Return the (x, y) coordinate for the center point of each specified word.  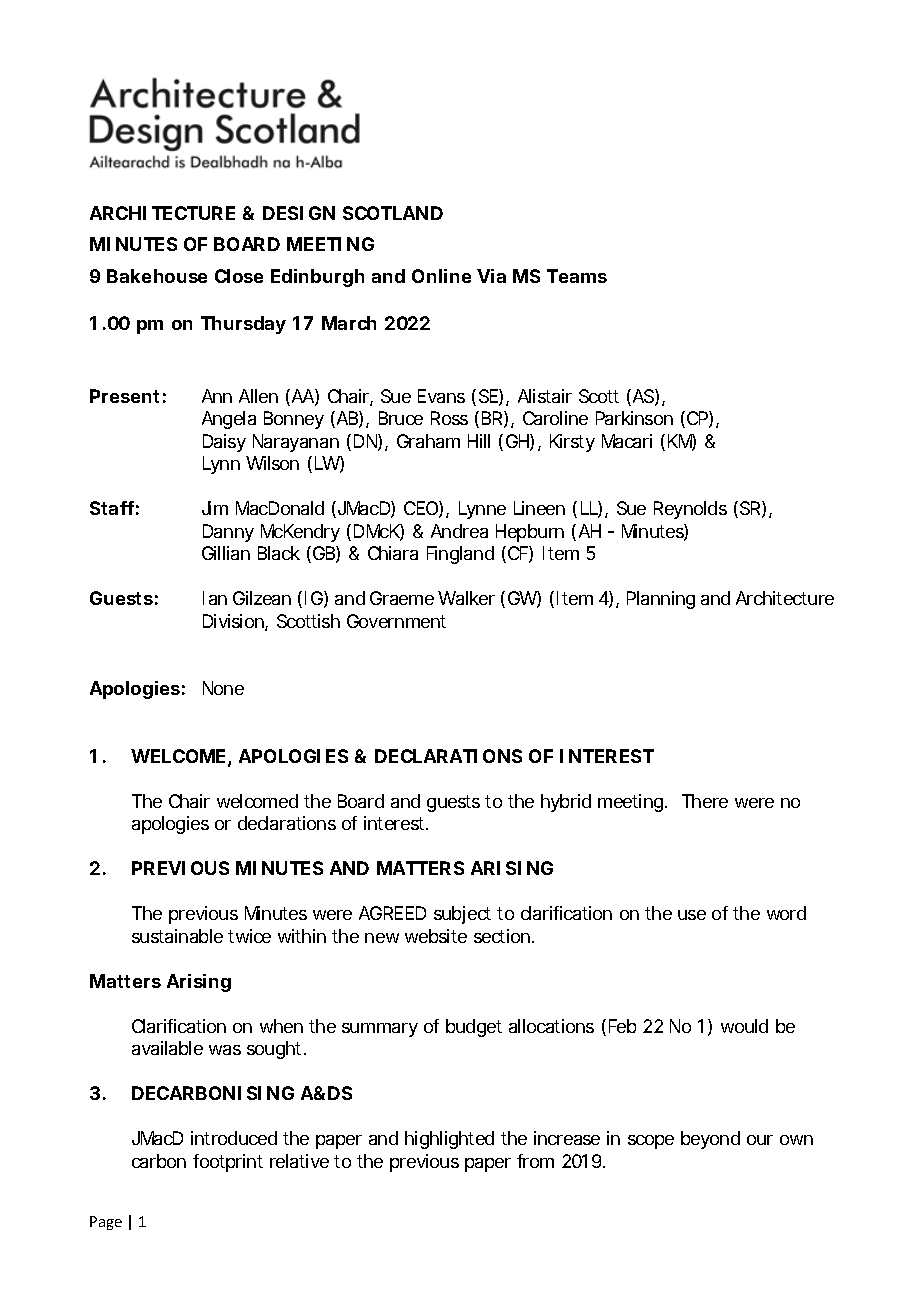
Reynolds (690, 510)
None (223, 688)
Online (441, 276)
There (705, 801)
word (786, 913)
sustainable (177, 936)
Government (396, 621)
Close (239, 276)
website (436, 936)
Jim (215, 508)
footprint (228, 1163)
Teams (577, 276)
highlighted (449, 1140)
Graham (428, 441)
